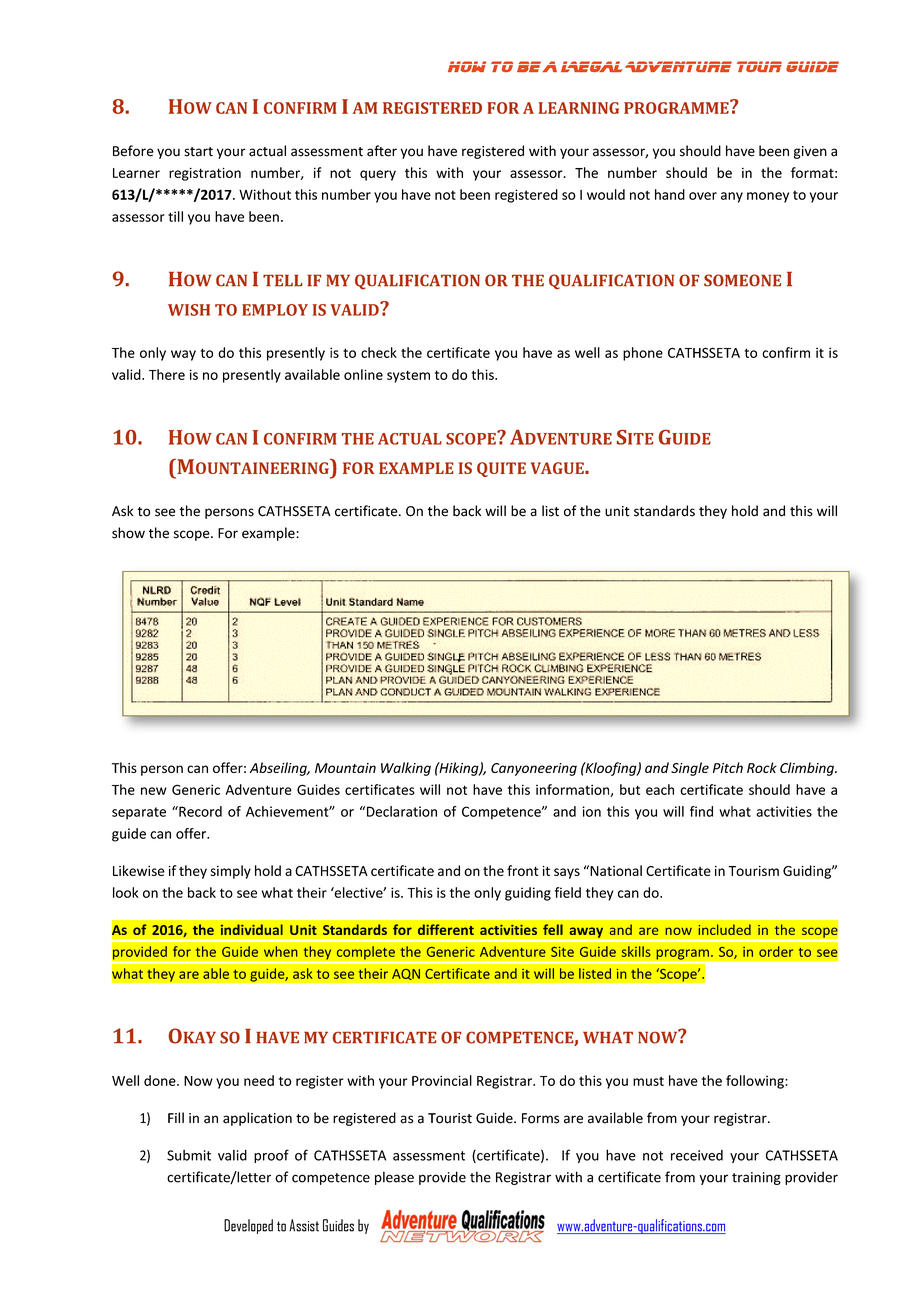 The height and width of the page is (1308, 924). What do you see at coordinates (810, 152) in the page?
I see `given` at bounding box center [810, 152].
